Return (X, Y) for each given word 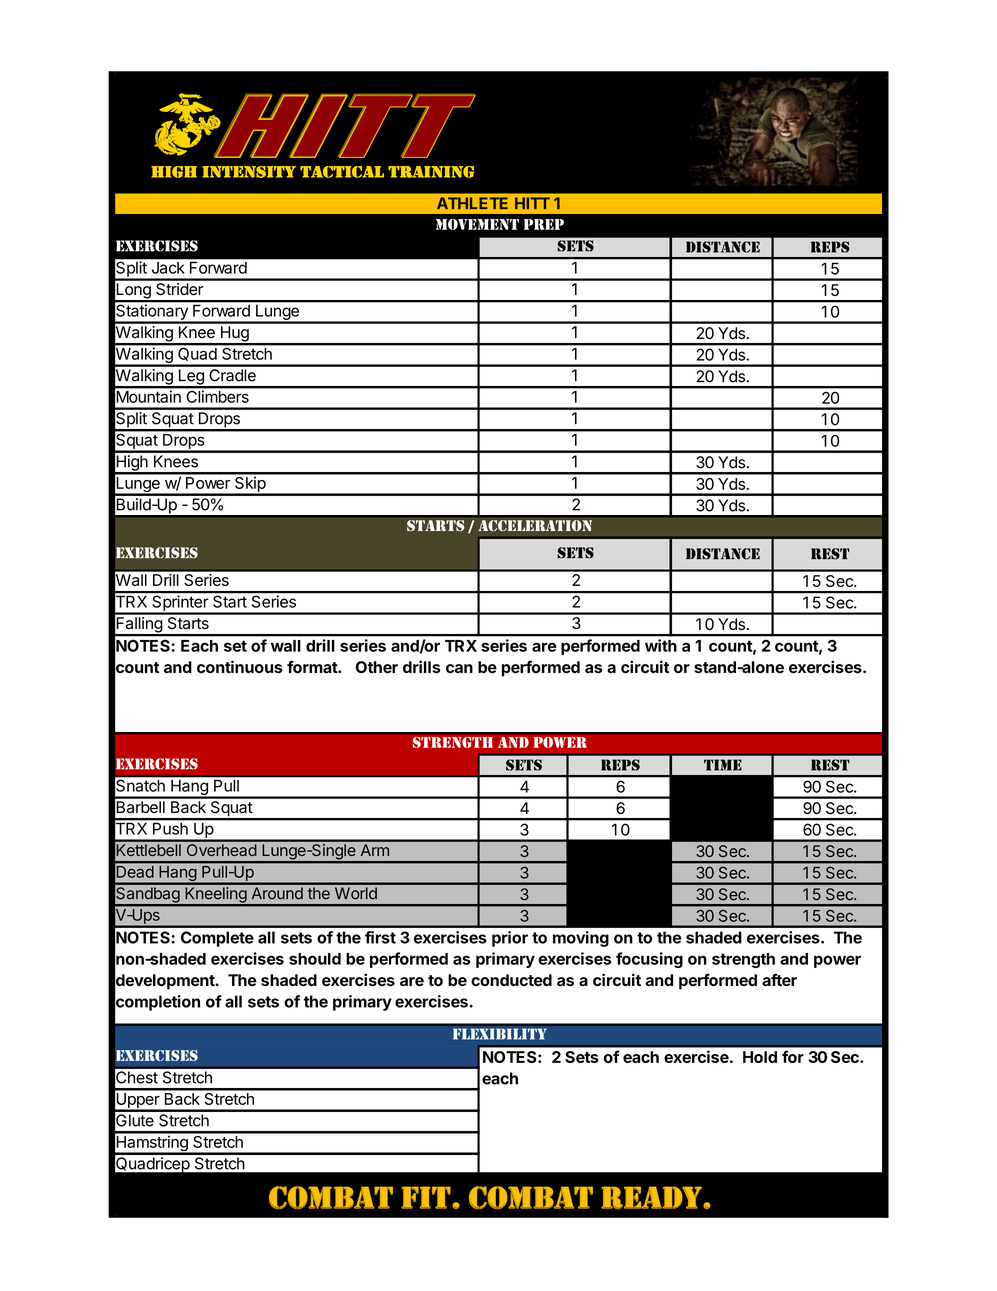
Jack (168, 268)
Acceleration (535, 526)
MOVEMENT (477, 224)
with (661, 645)
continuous (240, 666)
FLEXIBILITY (500, 1034)
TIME (723, 765)
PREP (544, 224)
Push (170, 829)
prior (510, 939)
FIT (427, 1197)
